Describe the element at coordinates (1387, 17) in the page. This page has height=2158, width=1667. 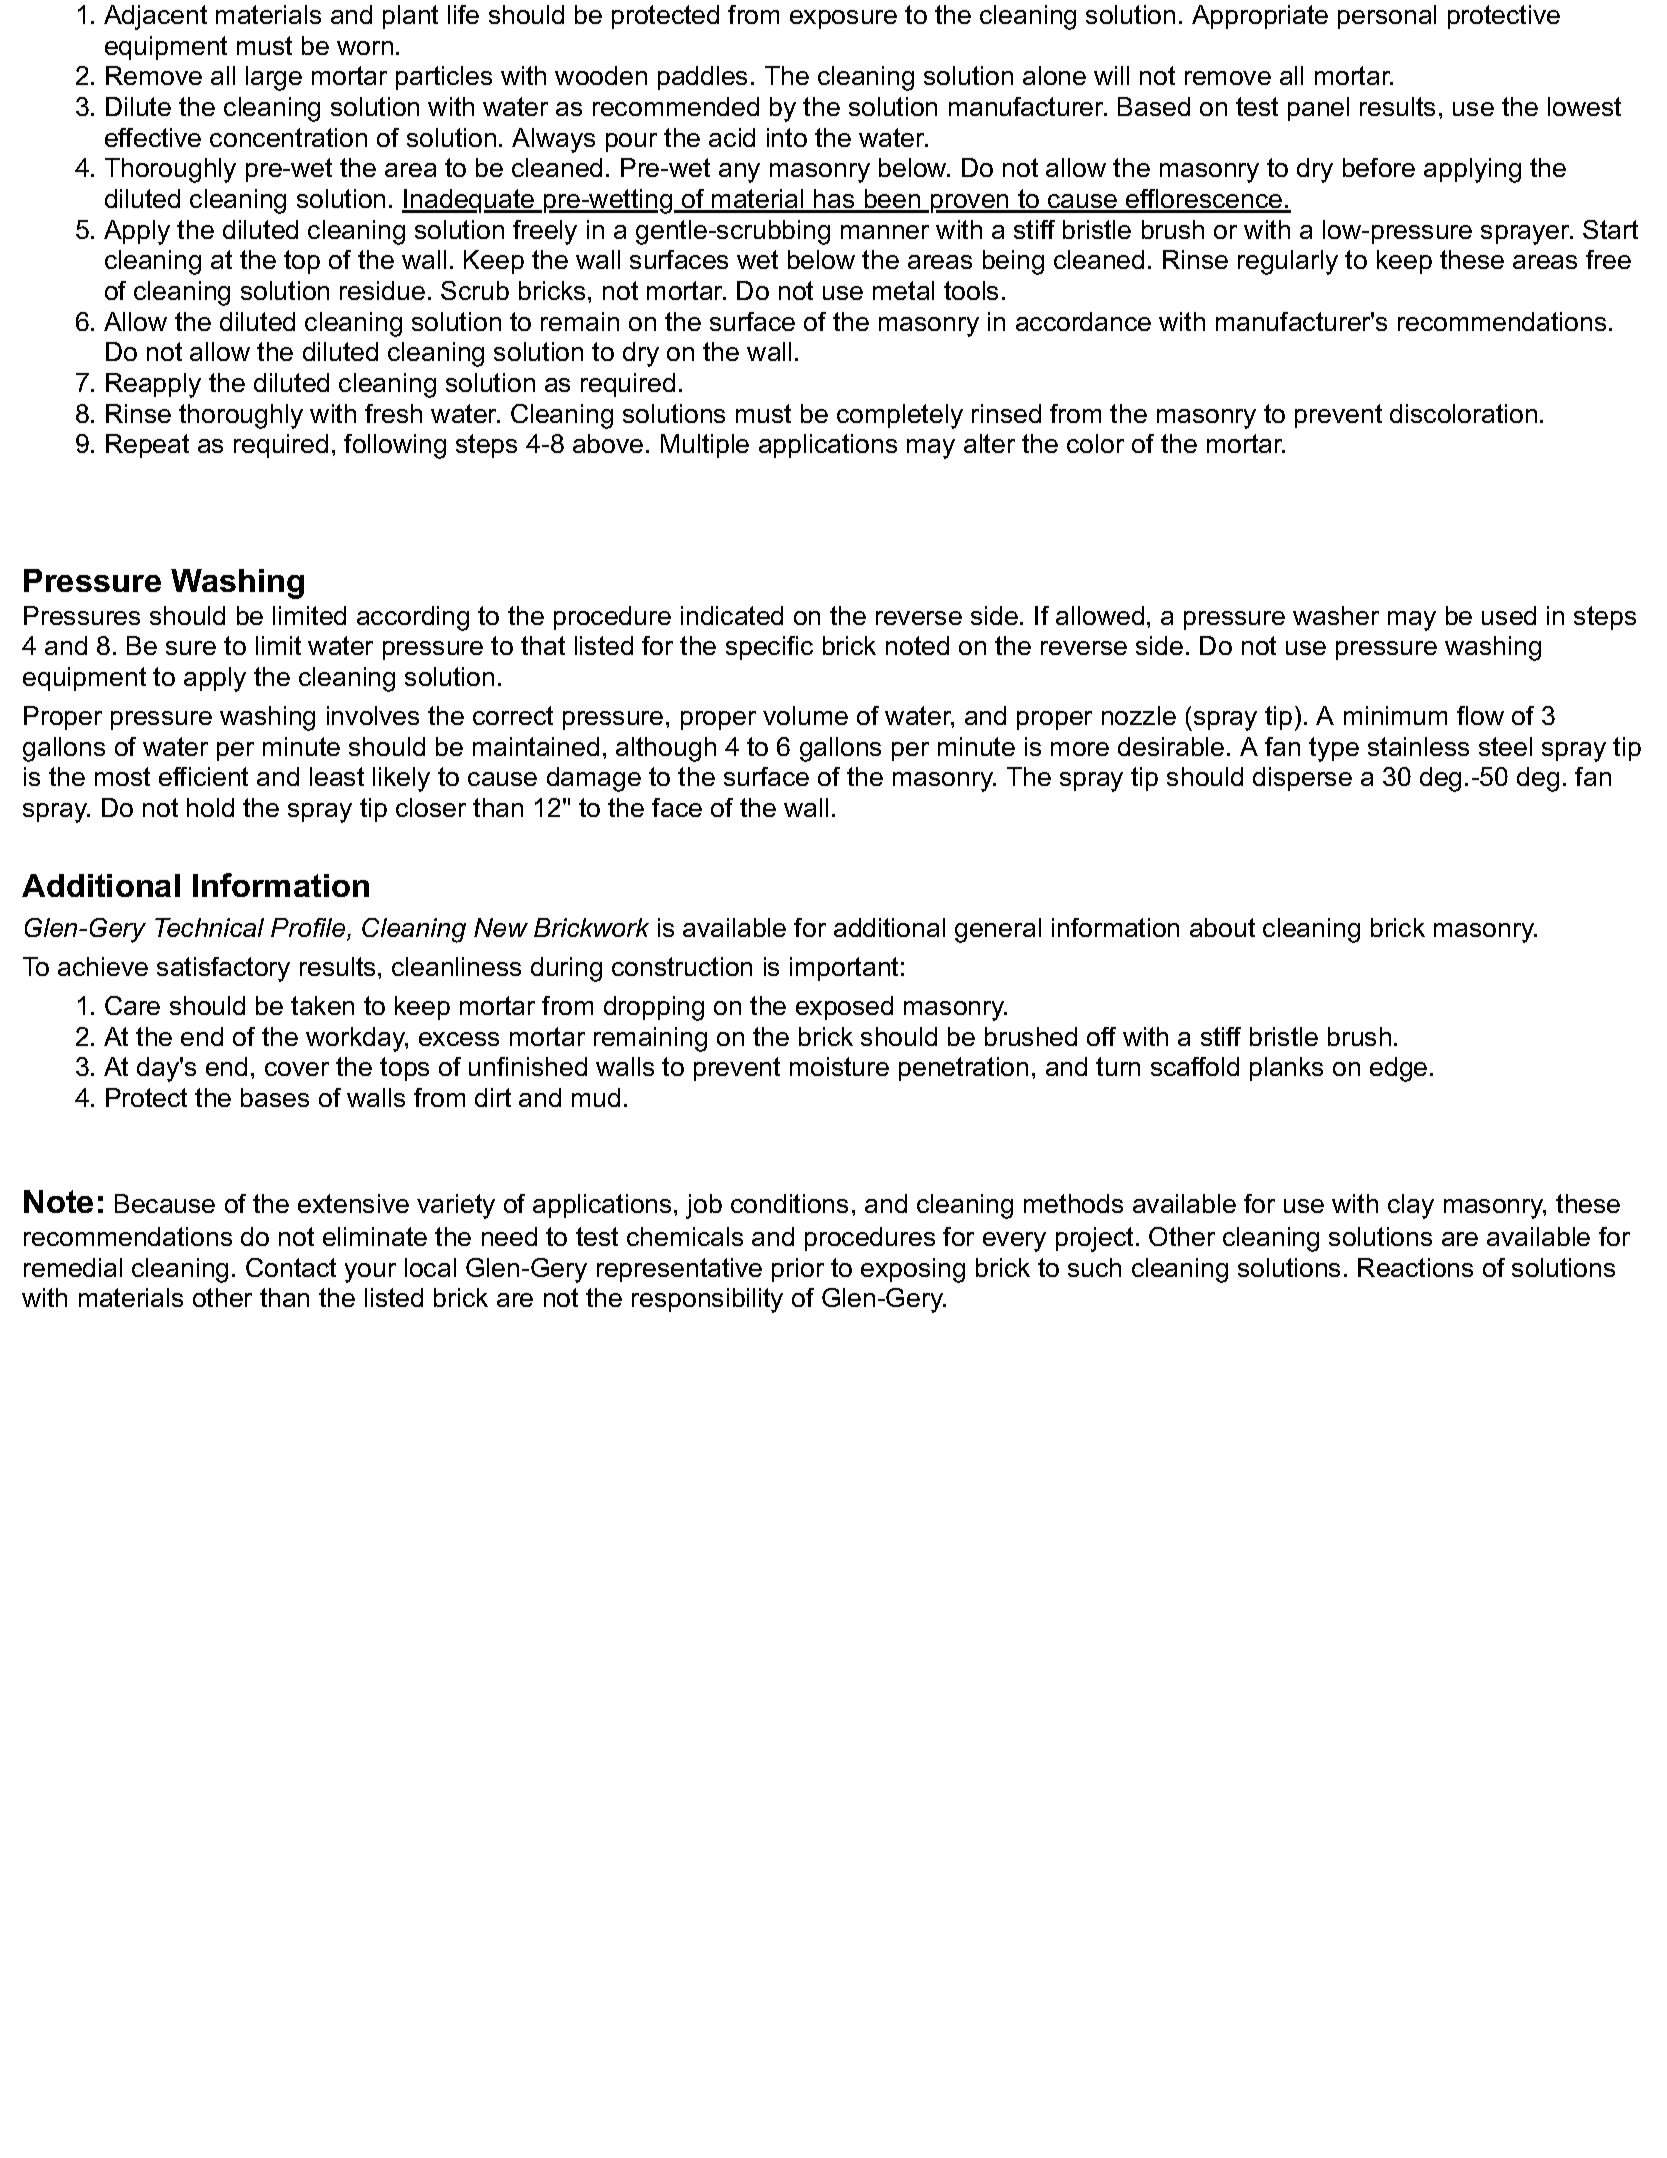
I see `personal` at that location.
